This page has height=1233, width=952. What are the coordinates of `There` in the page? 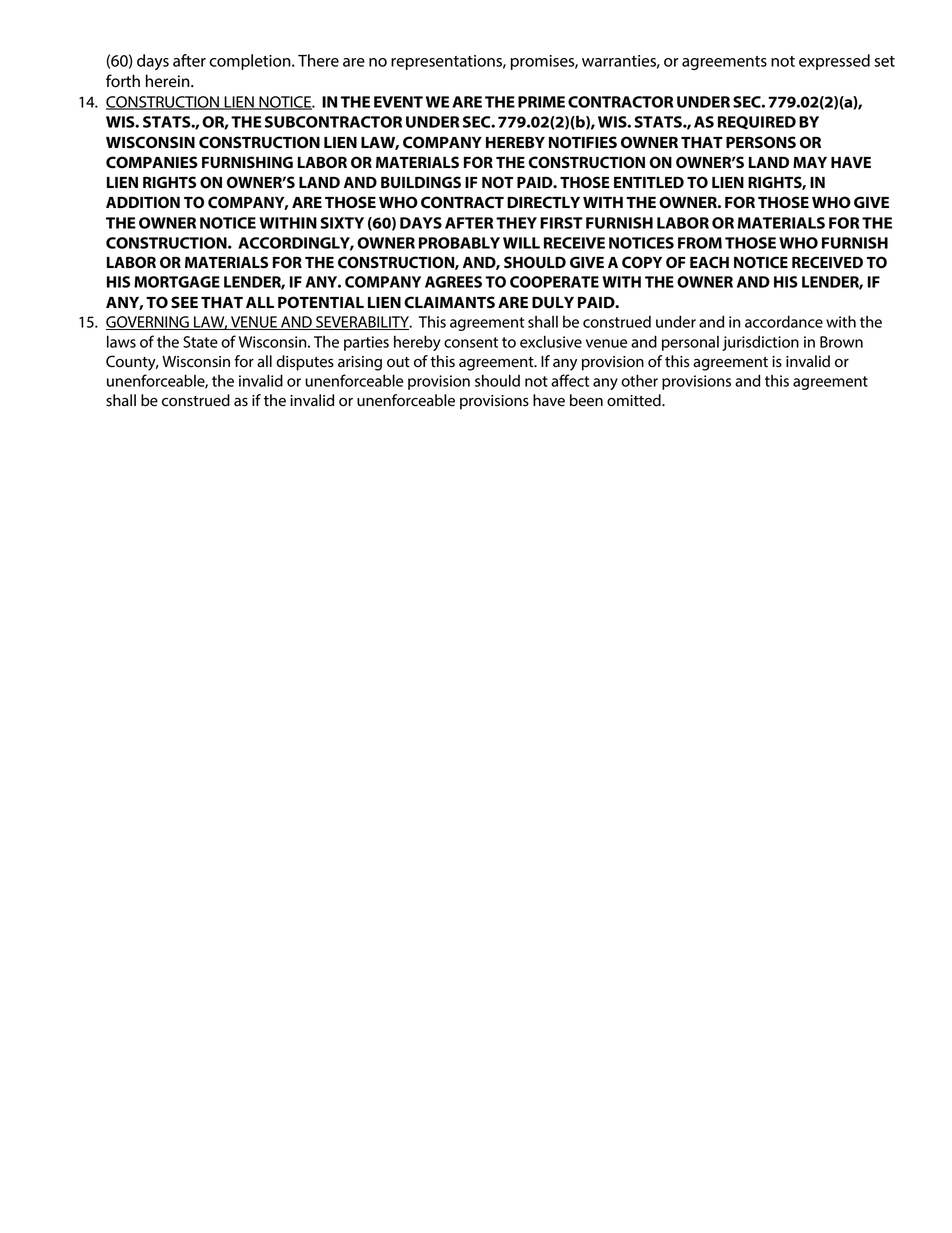 It's located at (318, 60).
